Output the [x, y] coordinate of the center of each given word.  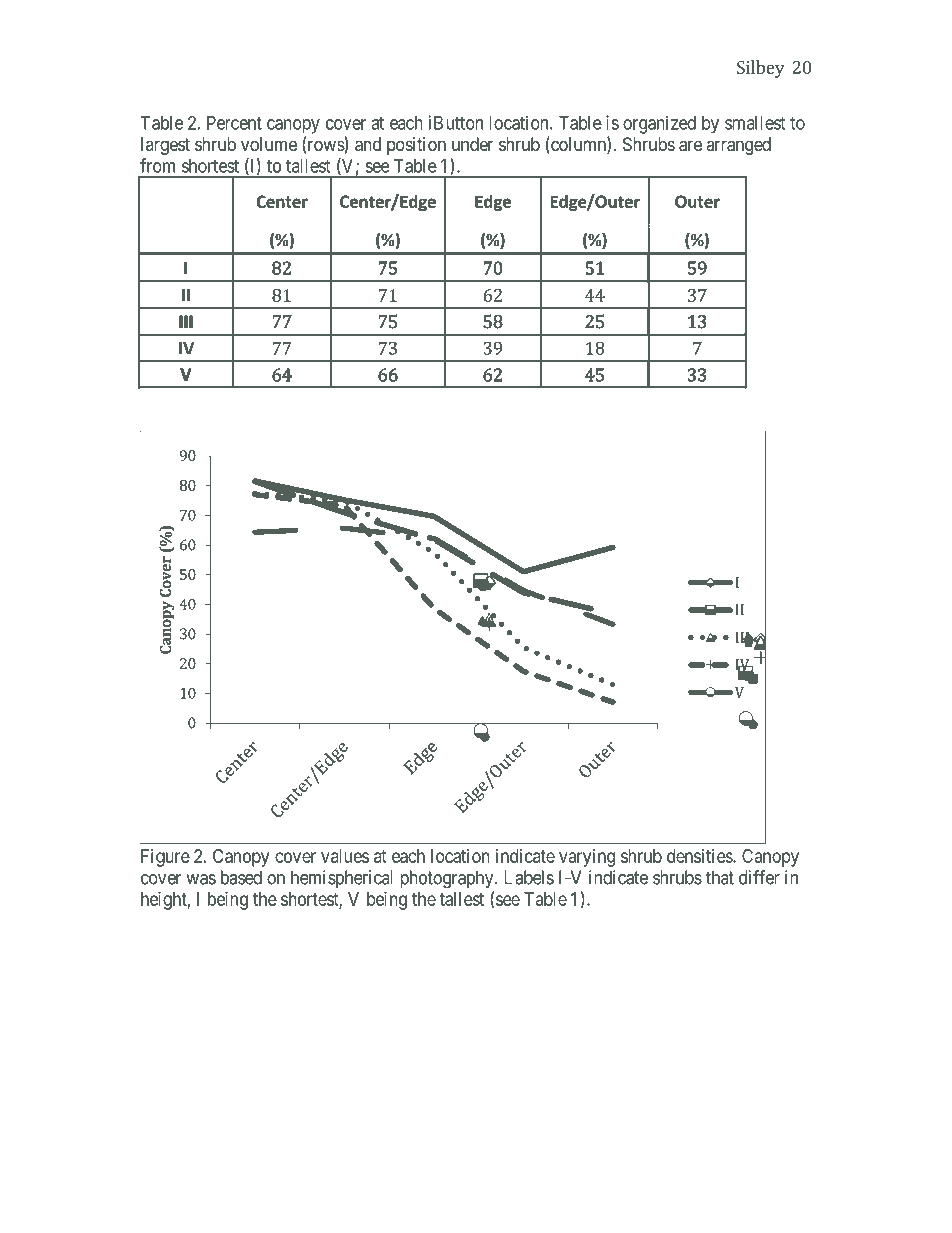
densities [700, 856]
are [690, 146]
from [157, 165]
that [720, 877]
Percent [234, 123]
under [472, 144]
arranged [738, 146]
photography [448, 879]
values [345, 856]
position [416, 146]
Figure [165, 858]
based [241, 877]
